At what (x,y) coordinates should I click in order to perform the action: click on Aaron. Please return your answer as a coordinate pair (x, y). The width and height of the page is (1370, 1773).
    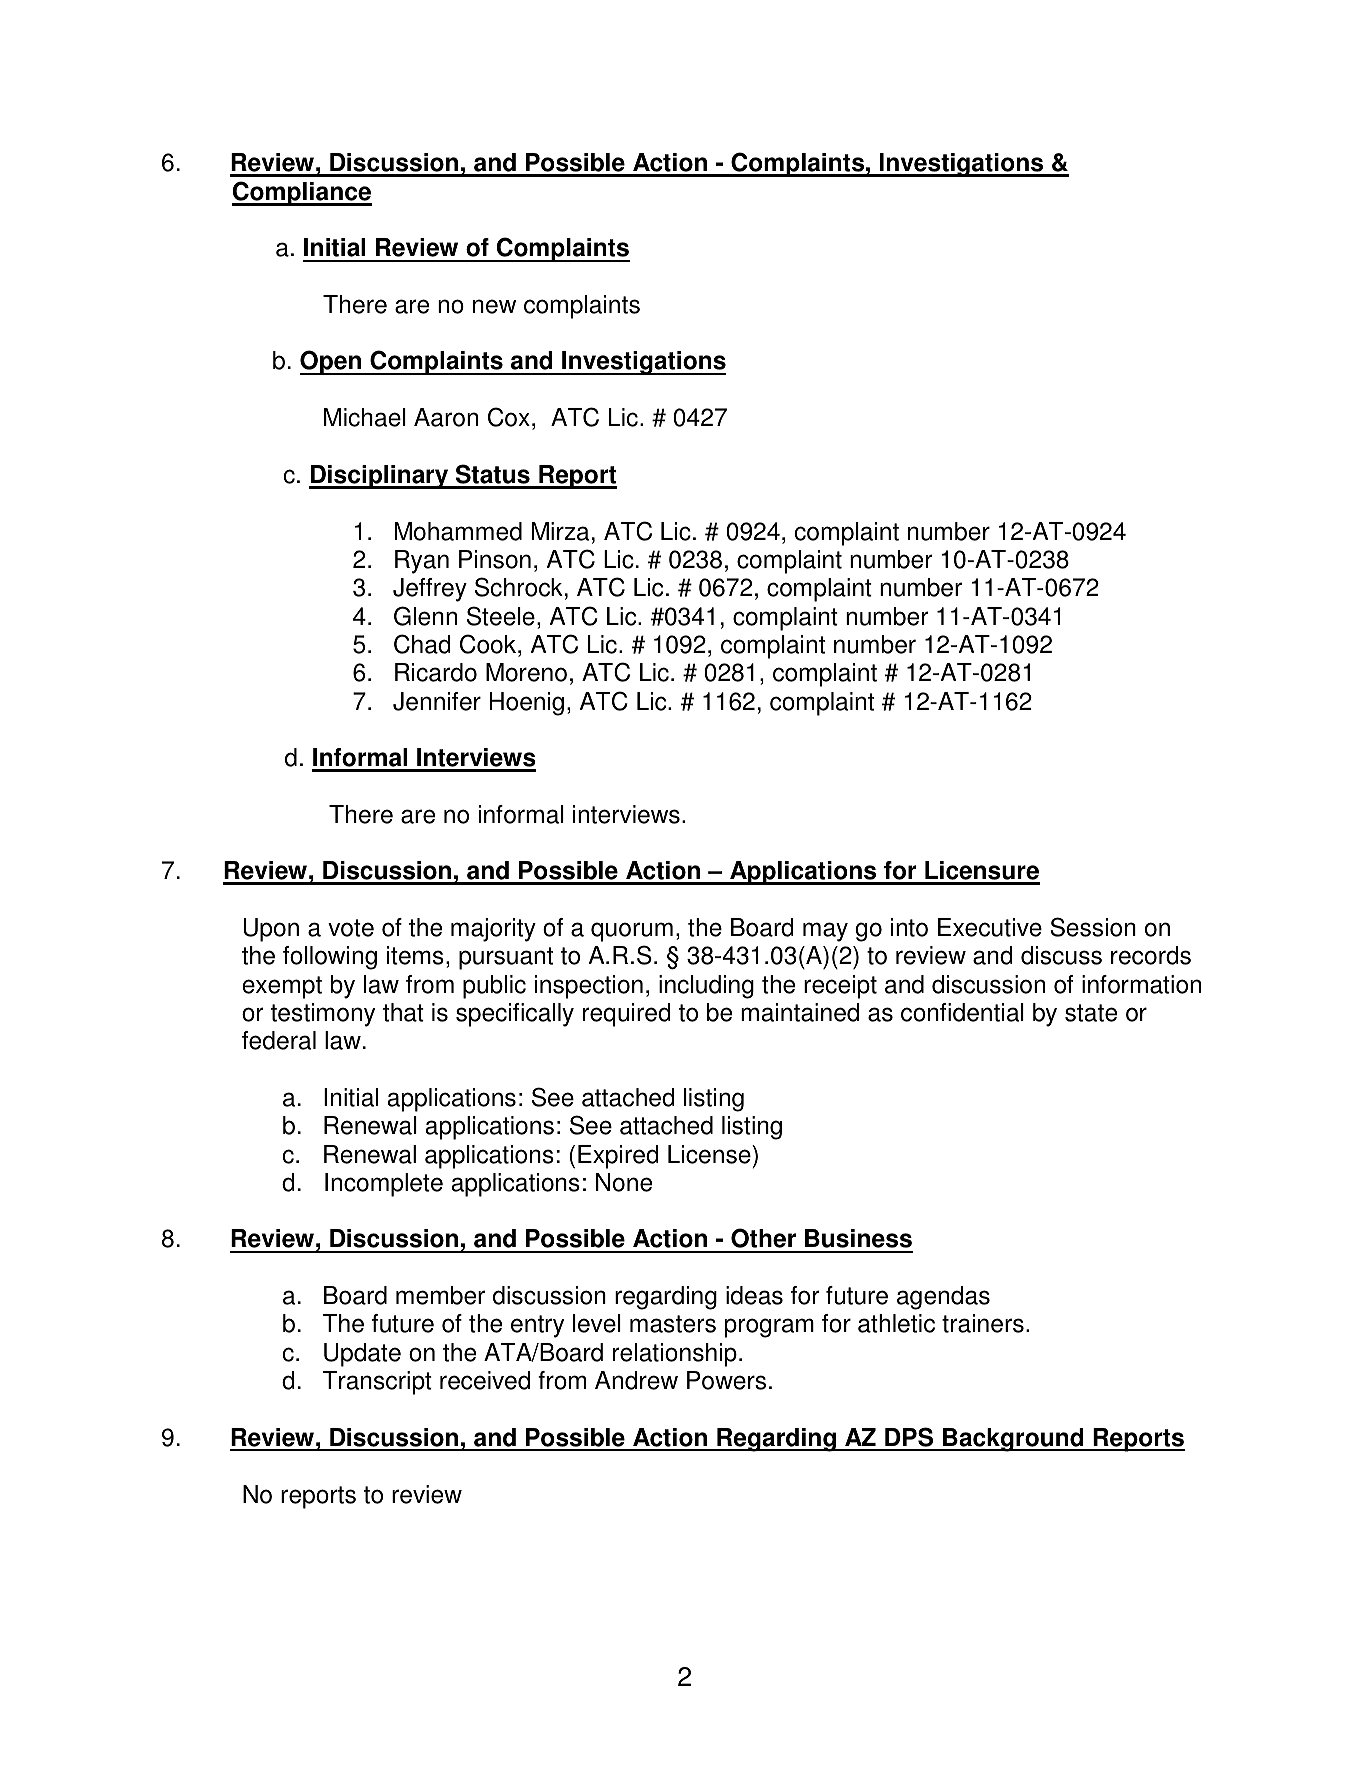
    Looking at the image, I should click on (446, 417).
